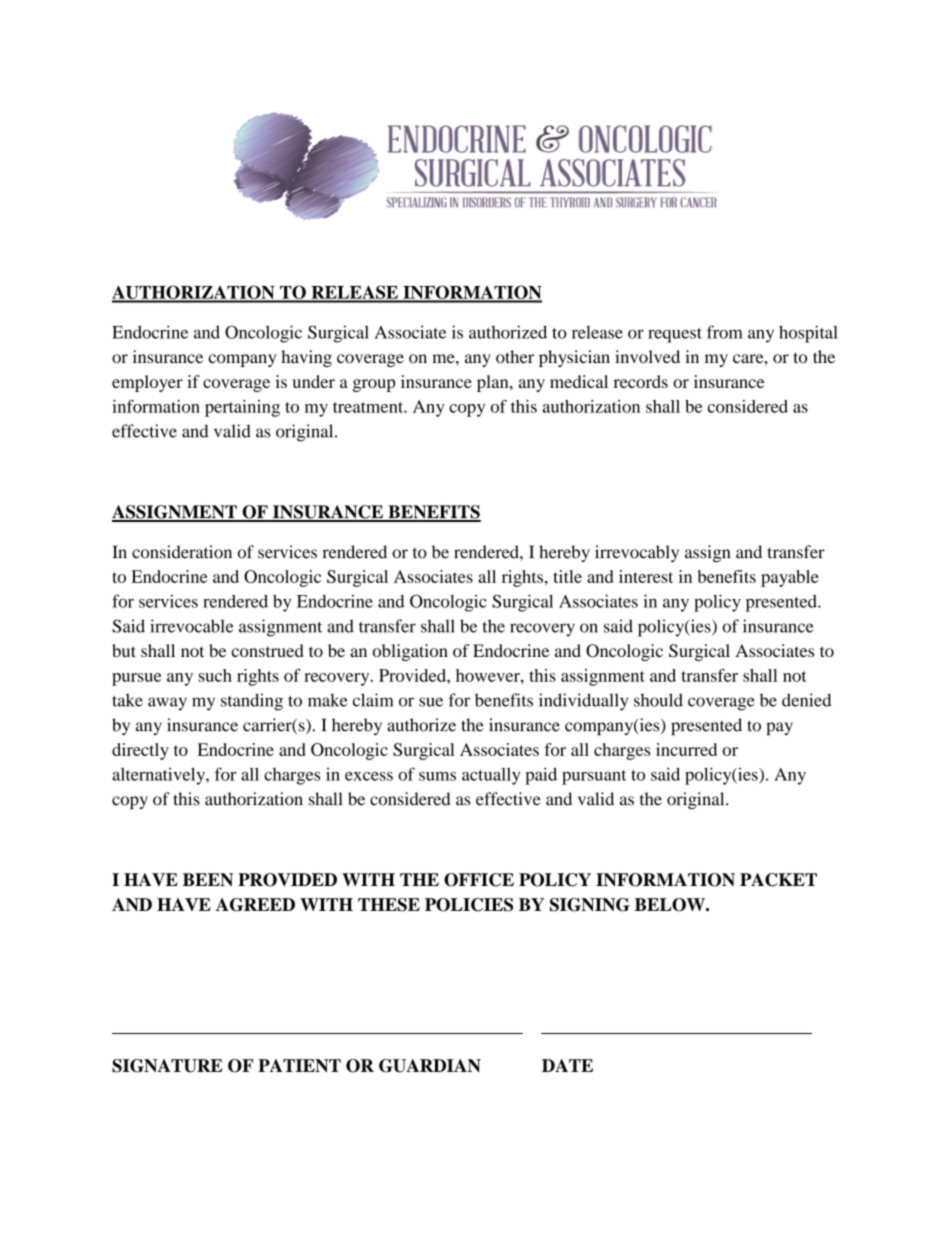 The width and height of the page is (952, 1233). I want to click on GUARDIAN, so click(430, 1066).
